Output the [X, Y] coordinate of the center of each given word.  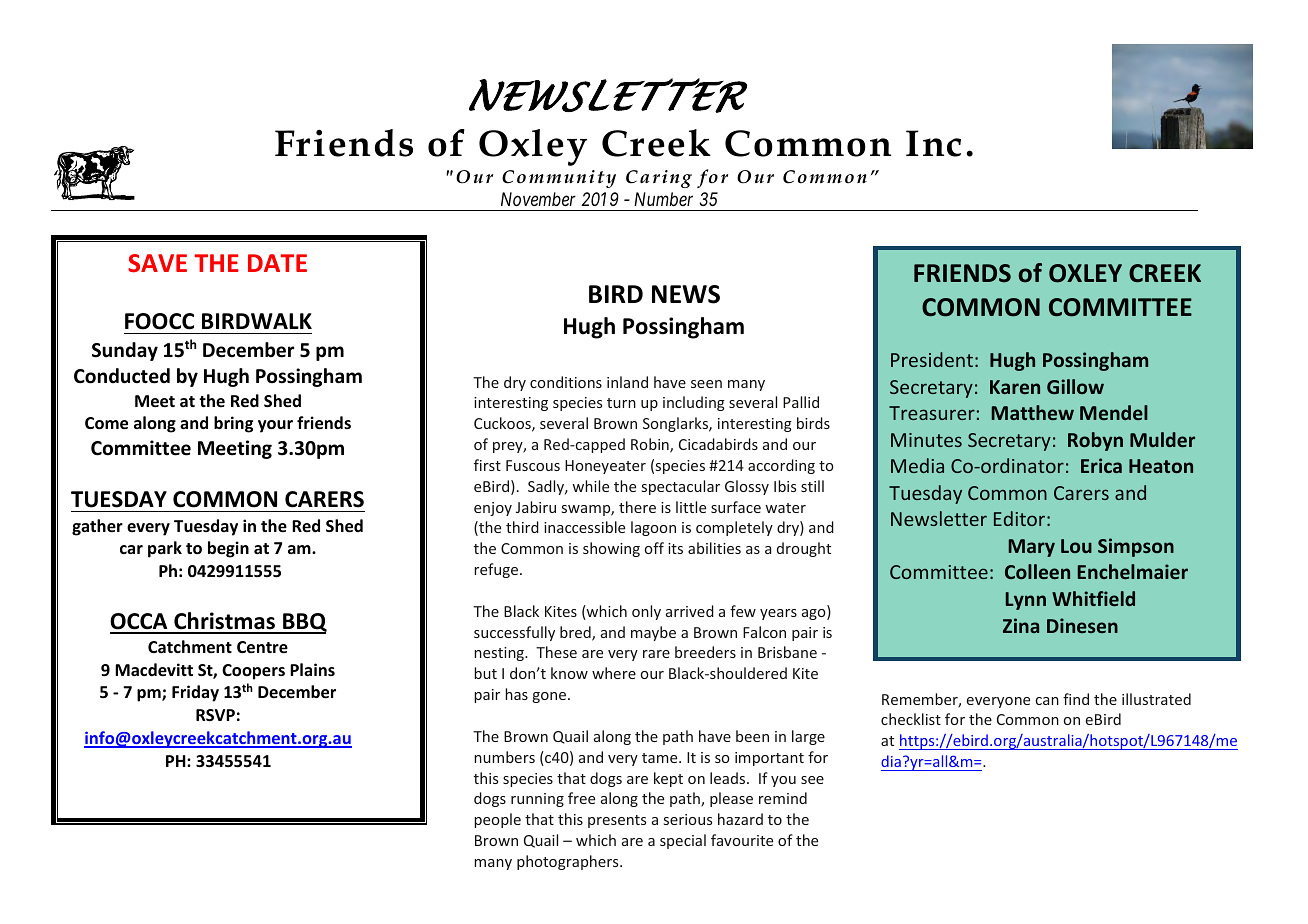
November [538, 199]
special [683, 841]
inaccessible [584, 527]
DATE [277, 263]
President [932, 359]
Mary [1032, 548]
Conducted [122, 376]
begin [228, 549]
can [1047, 701]
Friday [195, 693]
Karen [1015, 387]
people [497, 820]
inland [627, 382]
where [614, 673]
